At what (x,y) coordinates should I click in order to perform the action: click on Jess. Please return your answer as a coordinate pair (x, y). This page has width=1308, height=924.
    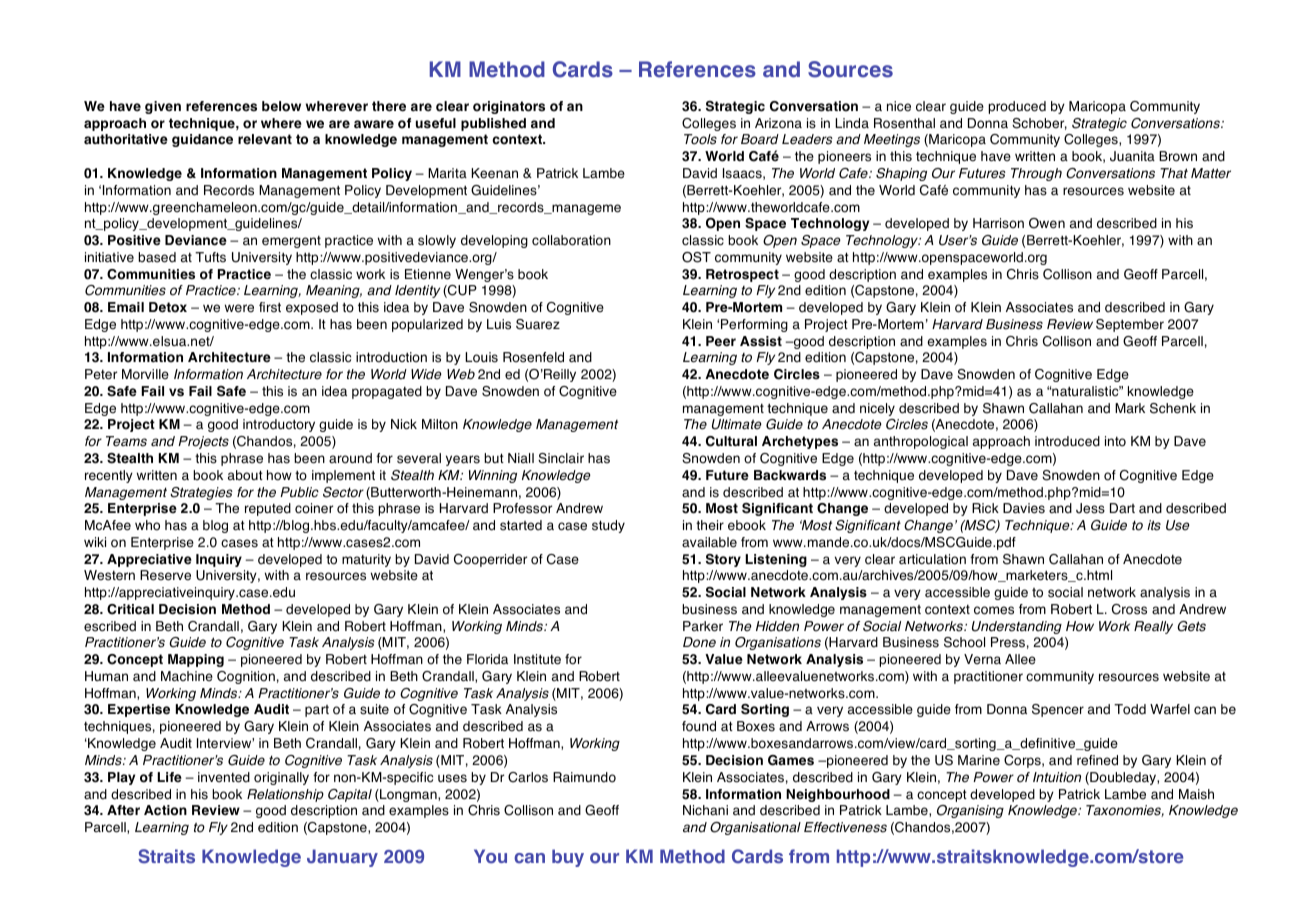
    Looking at the image, I should click on (1090, 508).
